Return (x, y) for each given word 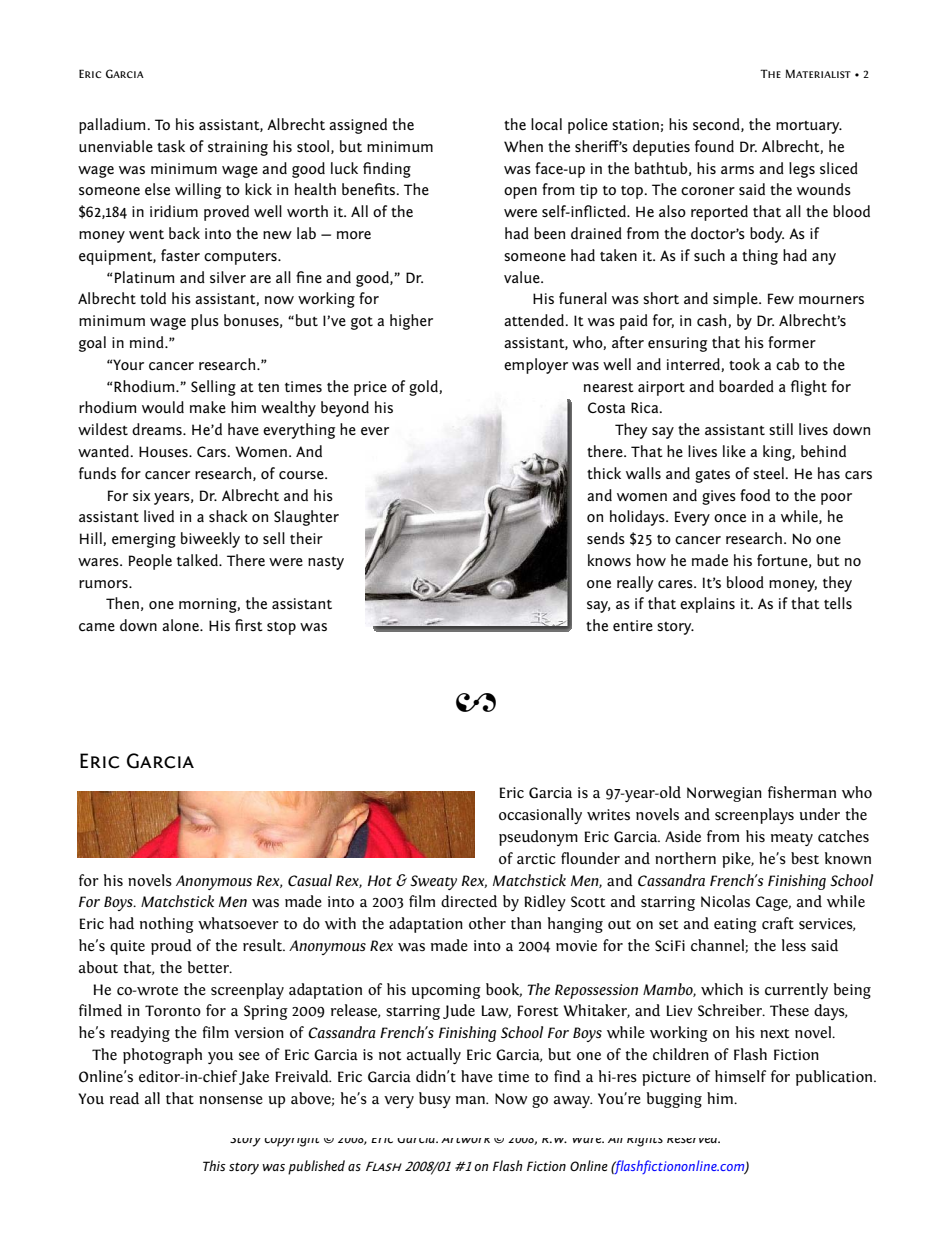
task (171, 146)
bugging (674, 1100)
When (523, 146)
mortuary (809, 127)
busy (435, 1100)
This (214, 1165)
